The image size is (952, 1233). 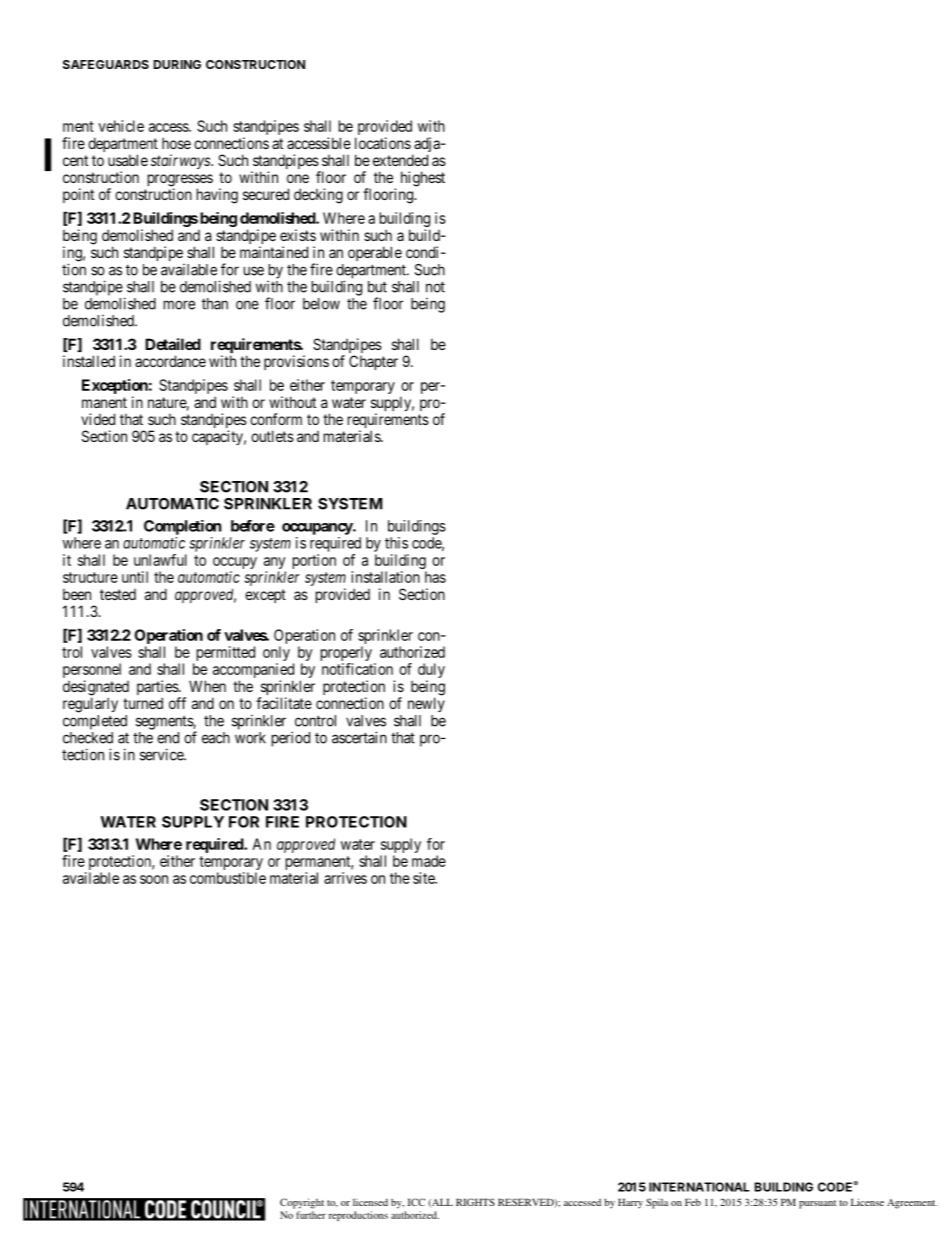 I want to click on DURING, so click(x=177, y=64).
